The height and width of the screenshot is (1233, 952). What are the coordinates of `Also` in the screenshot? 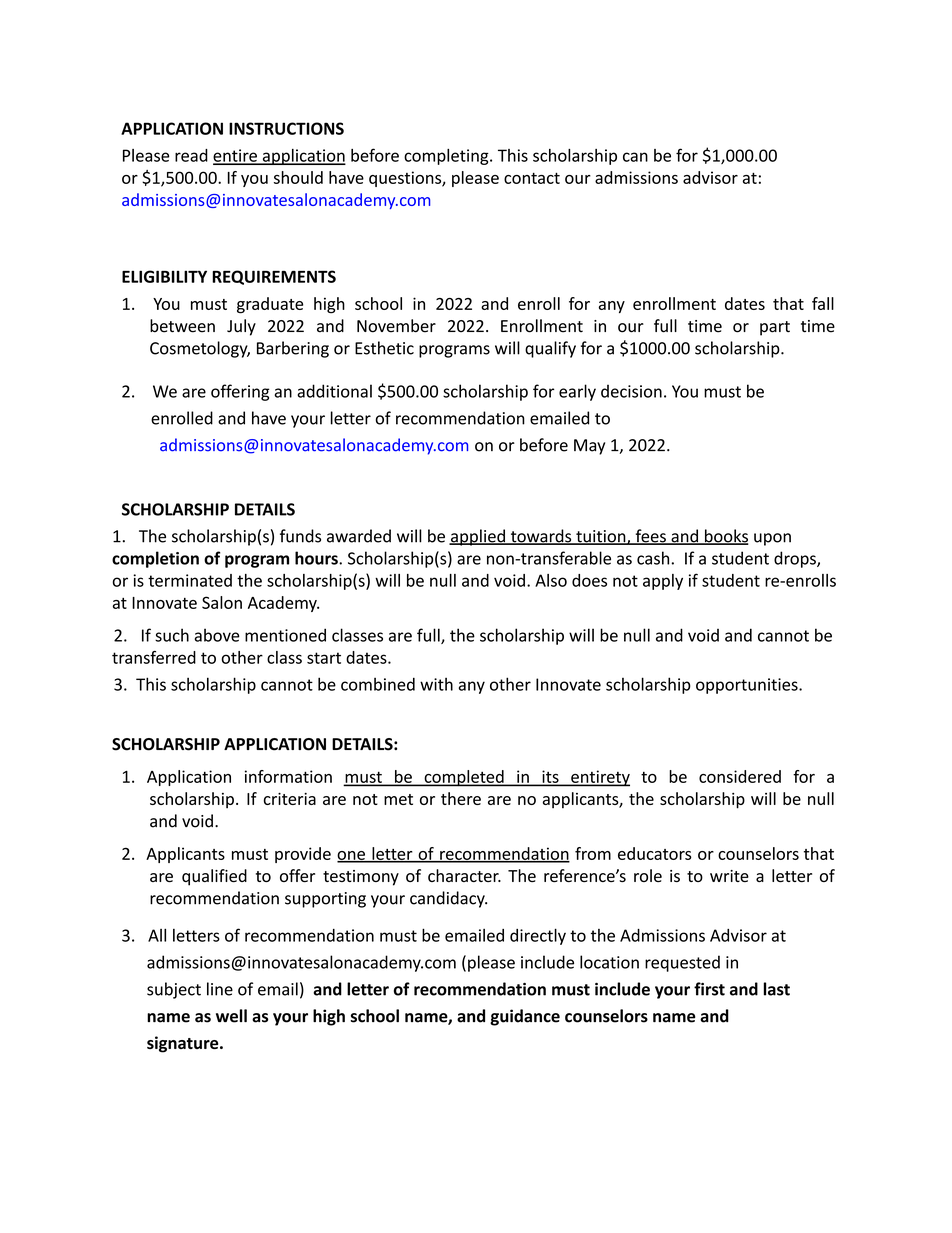 It's located at (551, 580).
